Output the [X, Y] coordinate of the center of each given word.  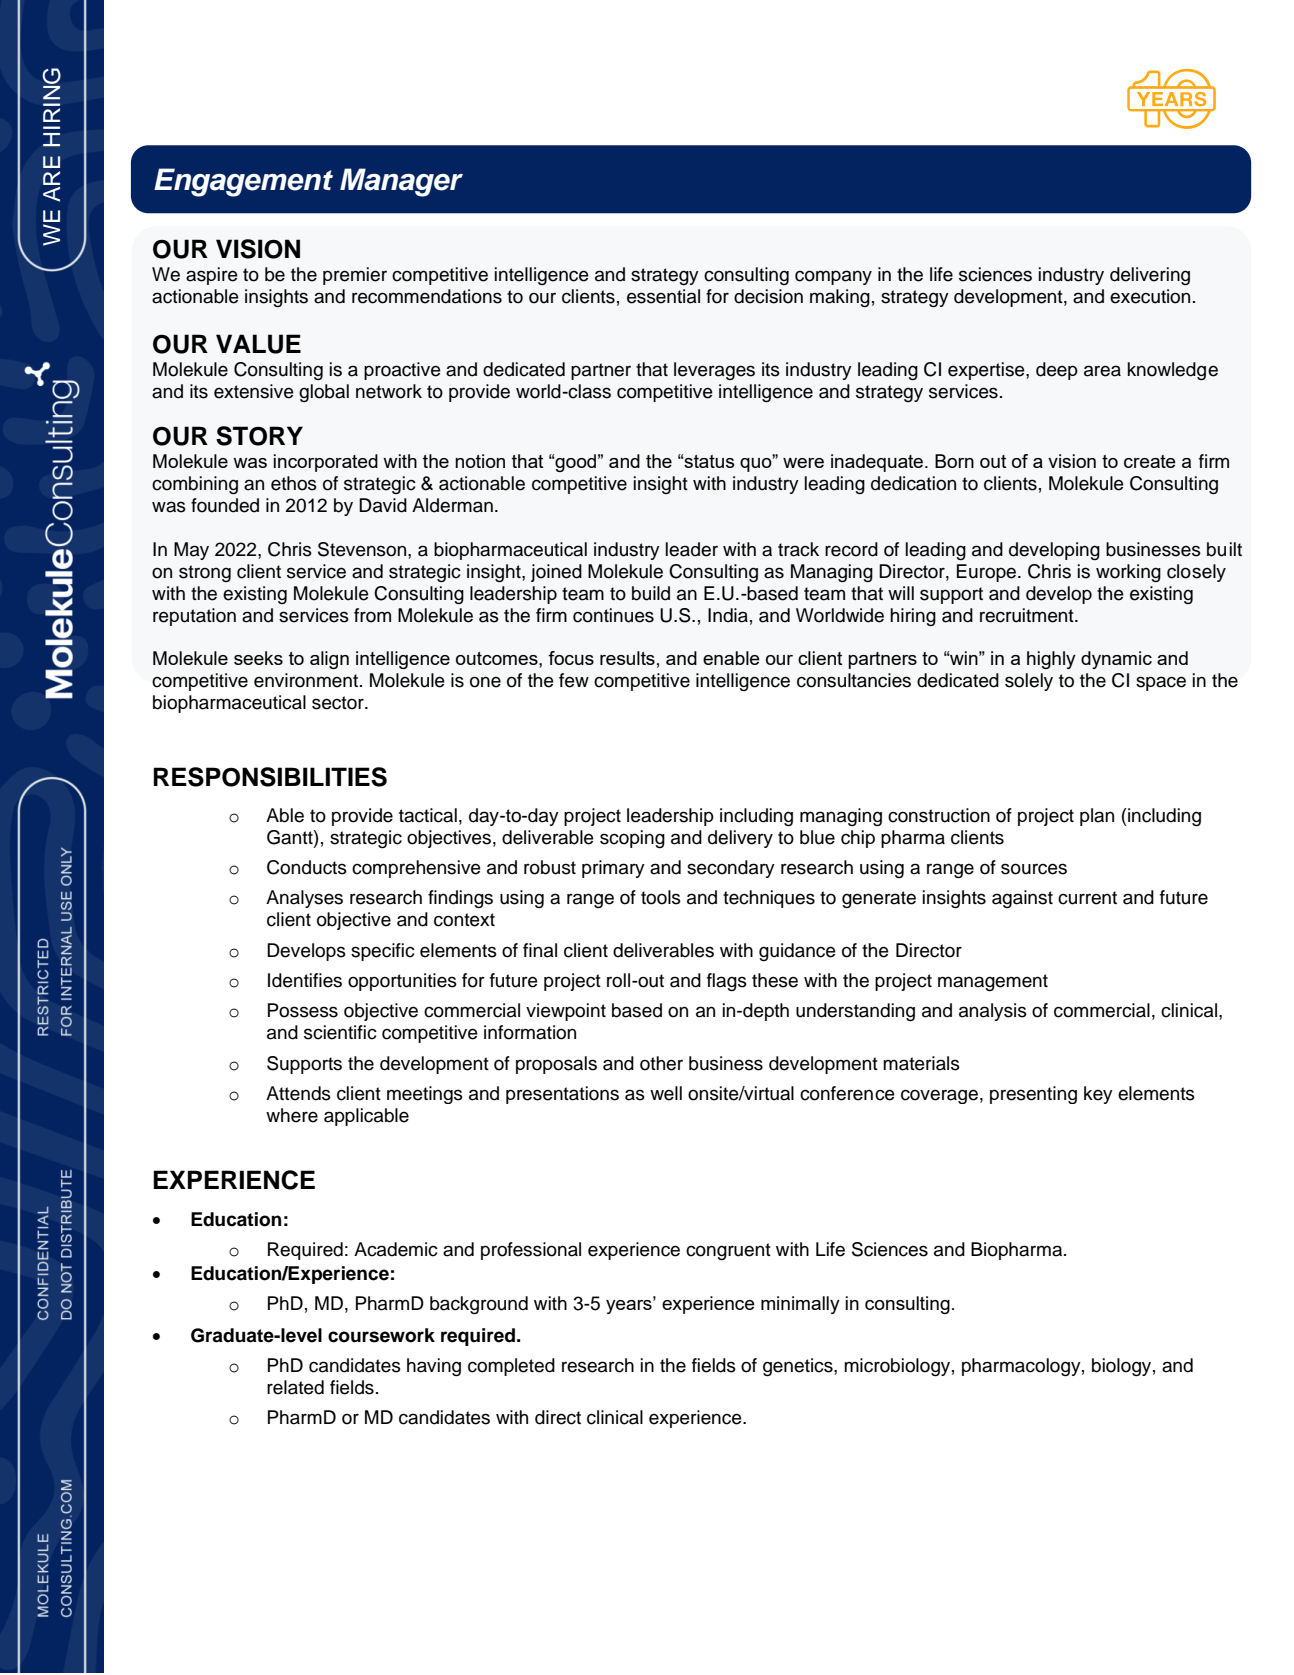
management [993, 982]
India [728, 615]
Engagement [243, 182]
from [372, 615]
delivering [1150, 276]
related [295, 1387]
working [1128, 573]
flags [727, 982]
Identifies [305, 980]
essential [663, 296]
